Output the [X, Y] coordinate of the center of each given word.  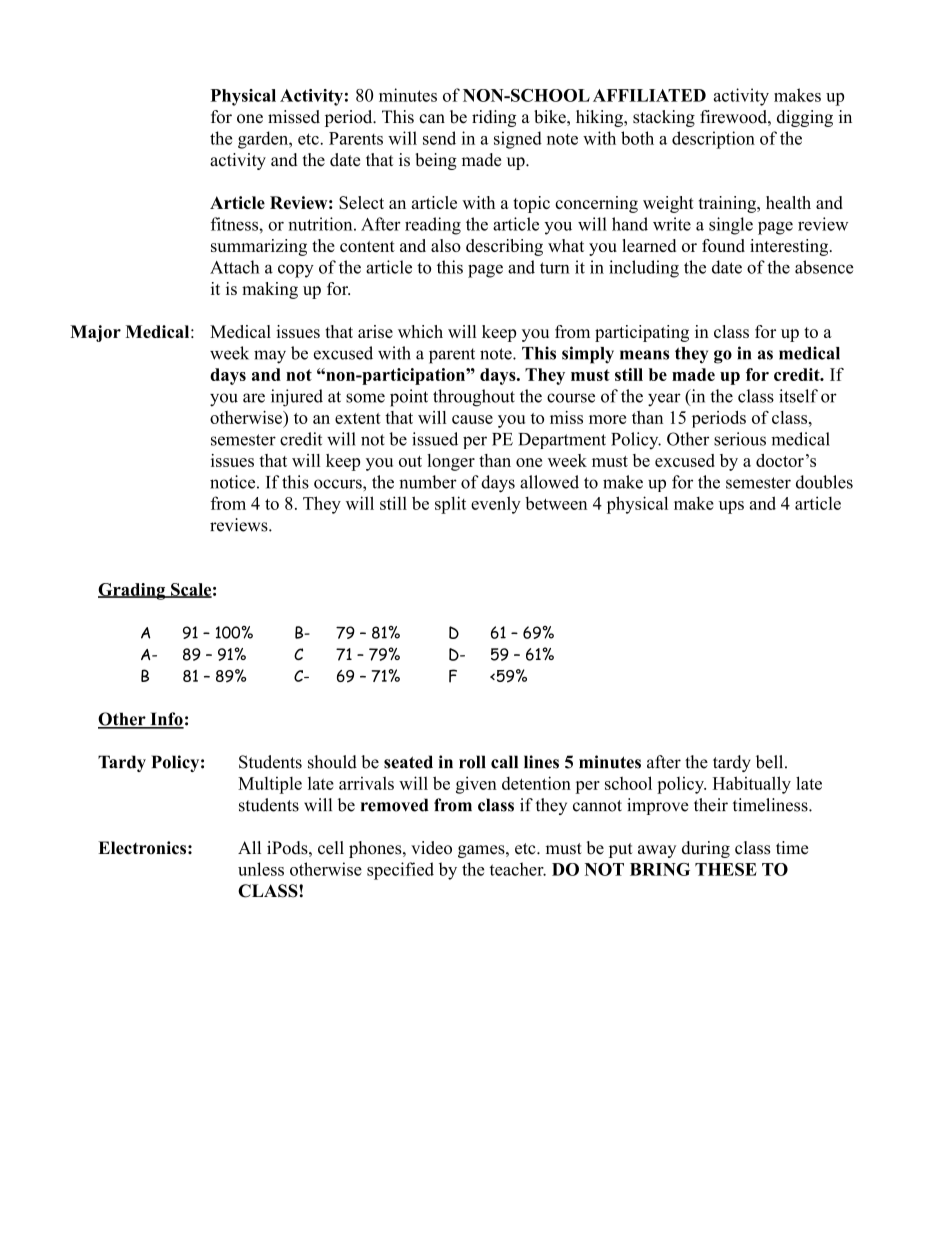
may [270, 357]
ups [731, 507]
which [420, 331]
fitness [234, 224]
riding [494, 118]
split [450, 505]
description [713, 140]
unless [261, 869]
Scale [190, 590]
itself [798, 396]
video [431, 848]
